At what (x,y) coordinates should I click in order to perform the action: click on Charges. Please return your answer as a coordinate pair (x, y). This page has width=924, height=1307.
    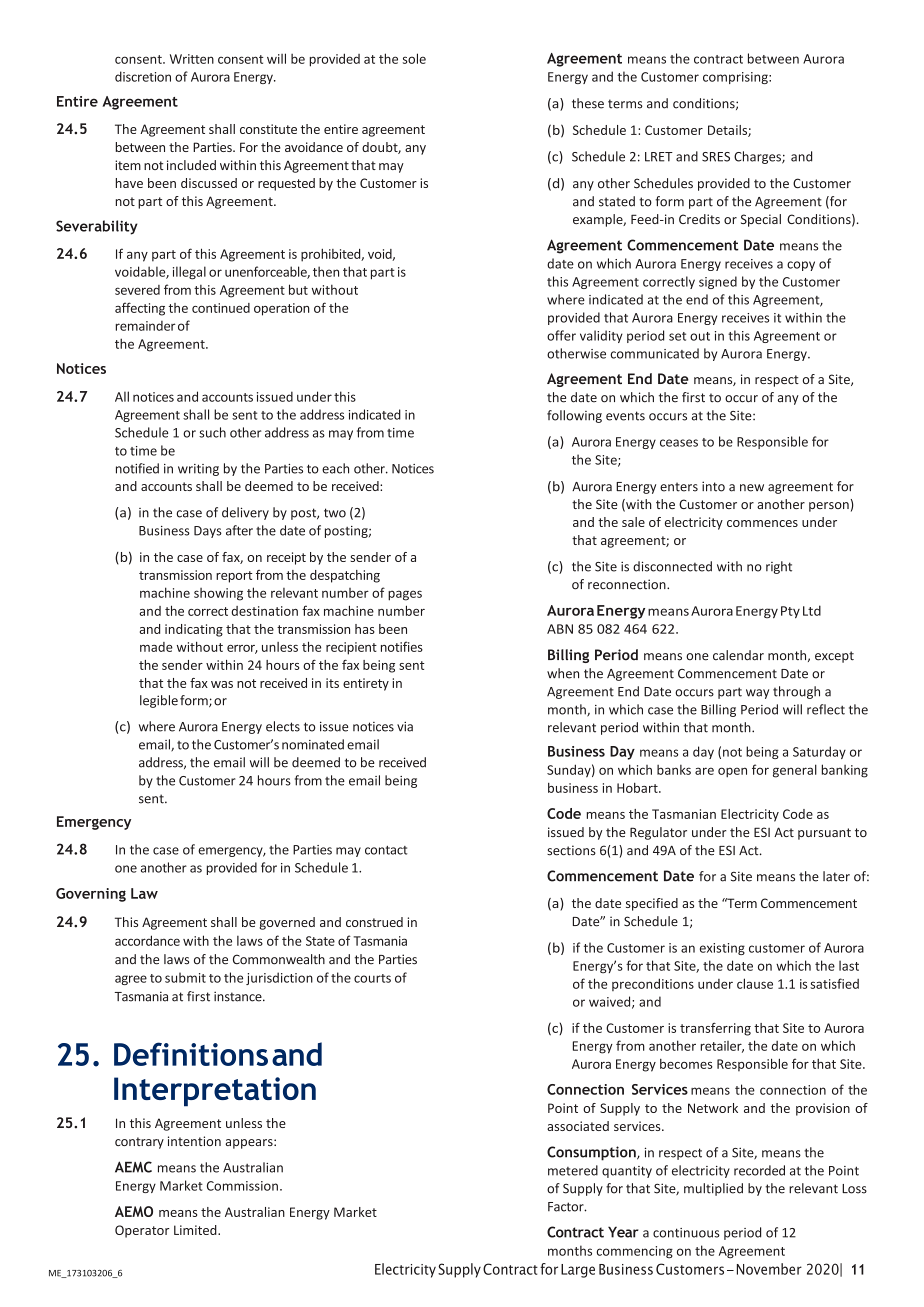
    Looking at the image, I should click on (758, 157).
